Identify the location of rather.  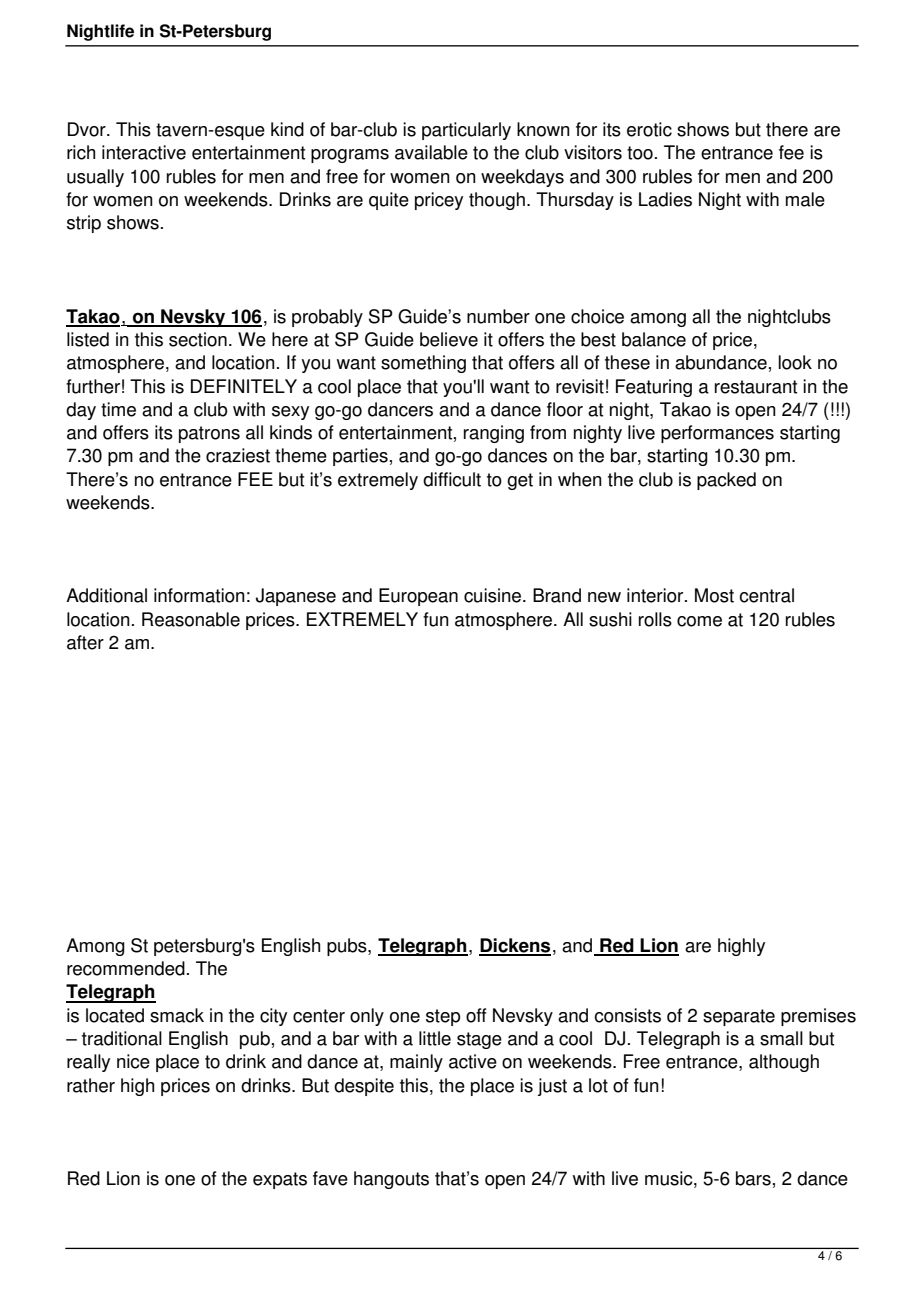
(91, 1085).
